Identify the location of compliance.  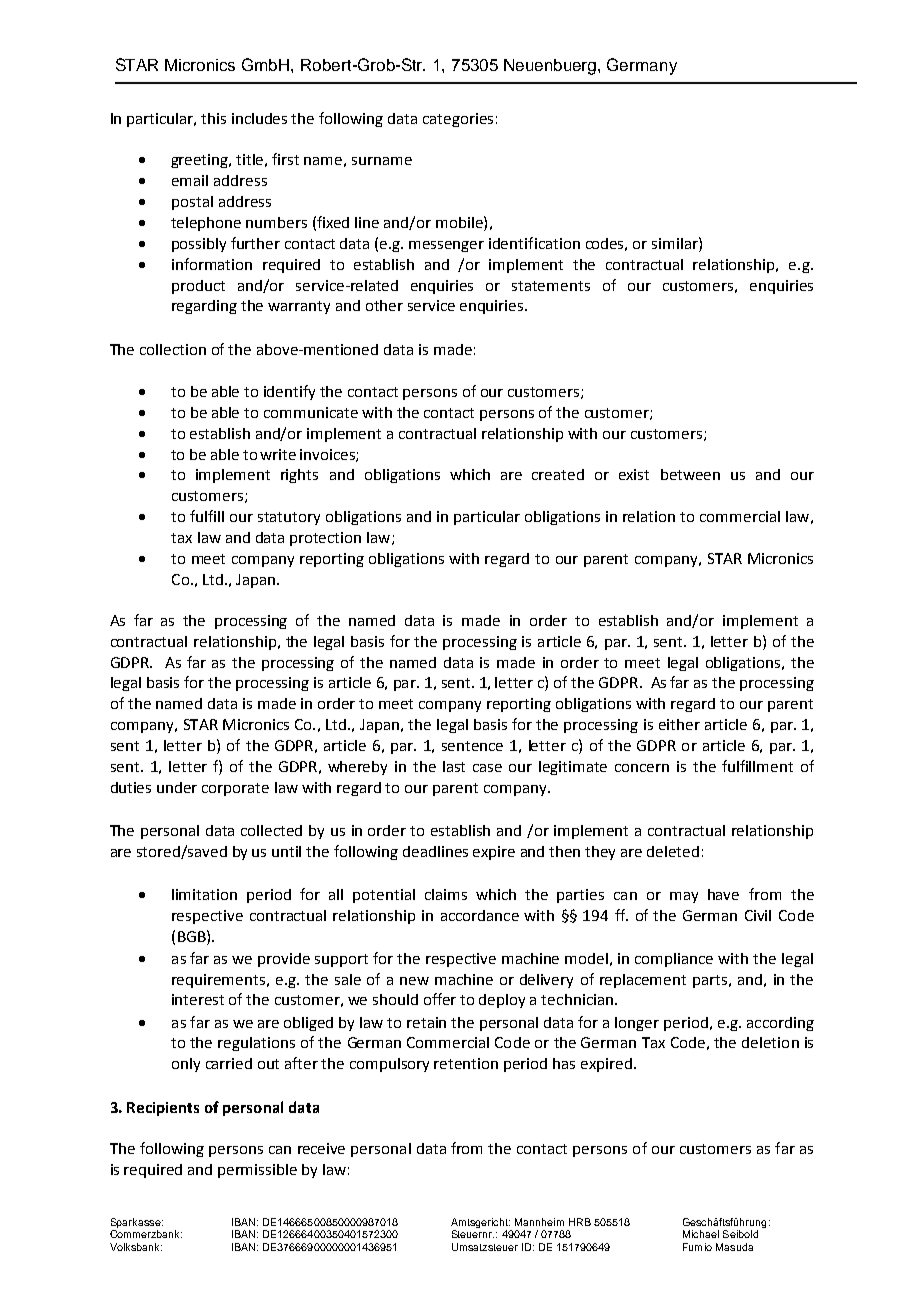
(674, 960).
